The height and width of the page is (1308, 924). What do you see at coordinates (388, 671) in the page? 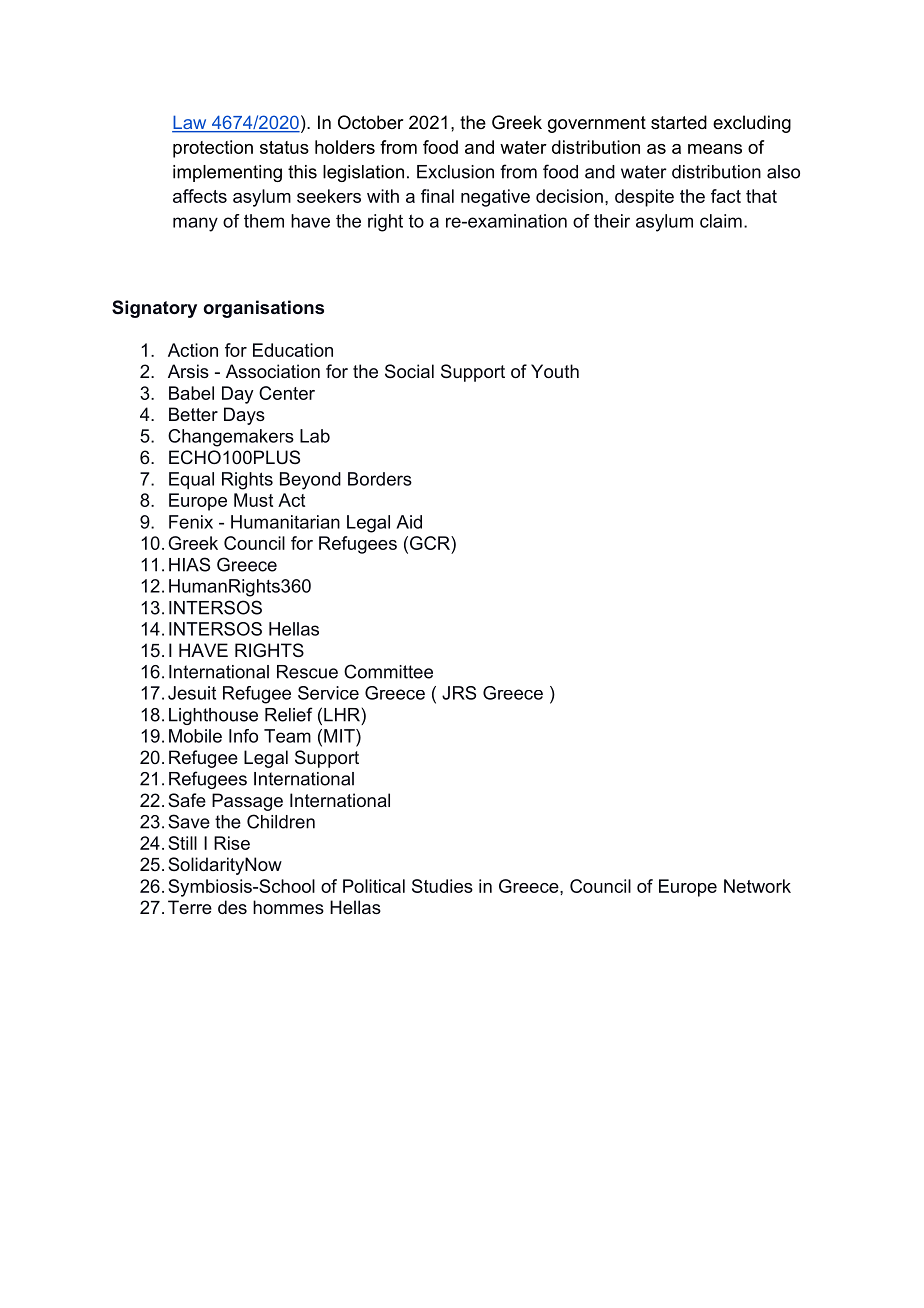
I see `Committee` at bounding box center [388, 671].
